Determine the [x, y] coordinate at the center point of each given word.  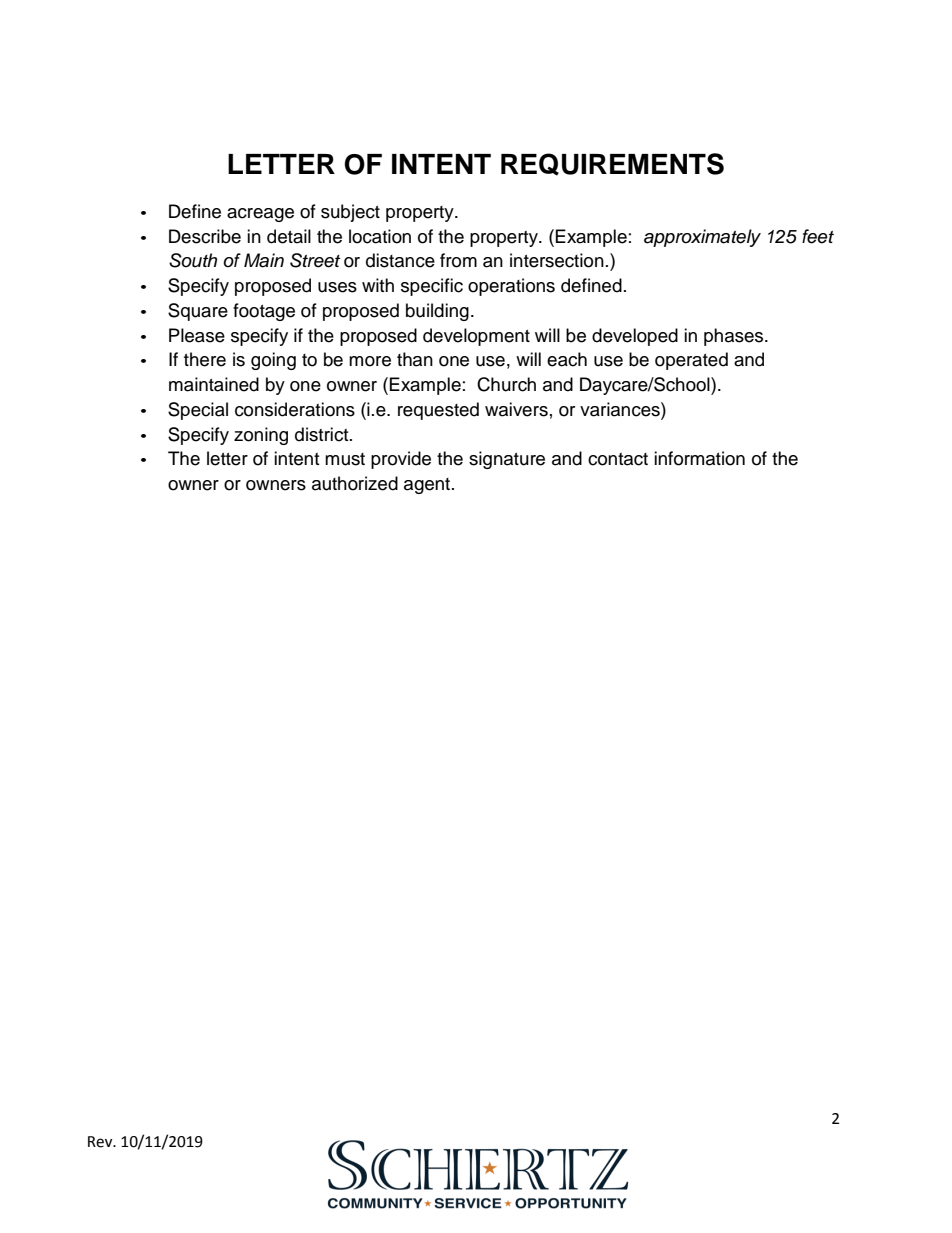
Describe [205, 236]
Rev [101, 1142]
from [458, 260]
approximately [702, 238]
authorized [355, 483]
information [699, 458]
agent [428, 486]
